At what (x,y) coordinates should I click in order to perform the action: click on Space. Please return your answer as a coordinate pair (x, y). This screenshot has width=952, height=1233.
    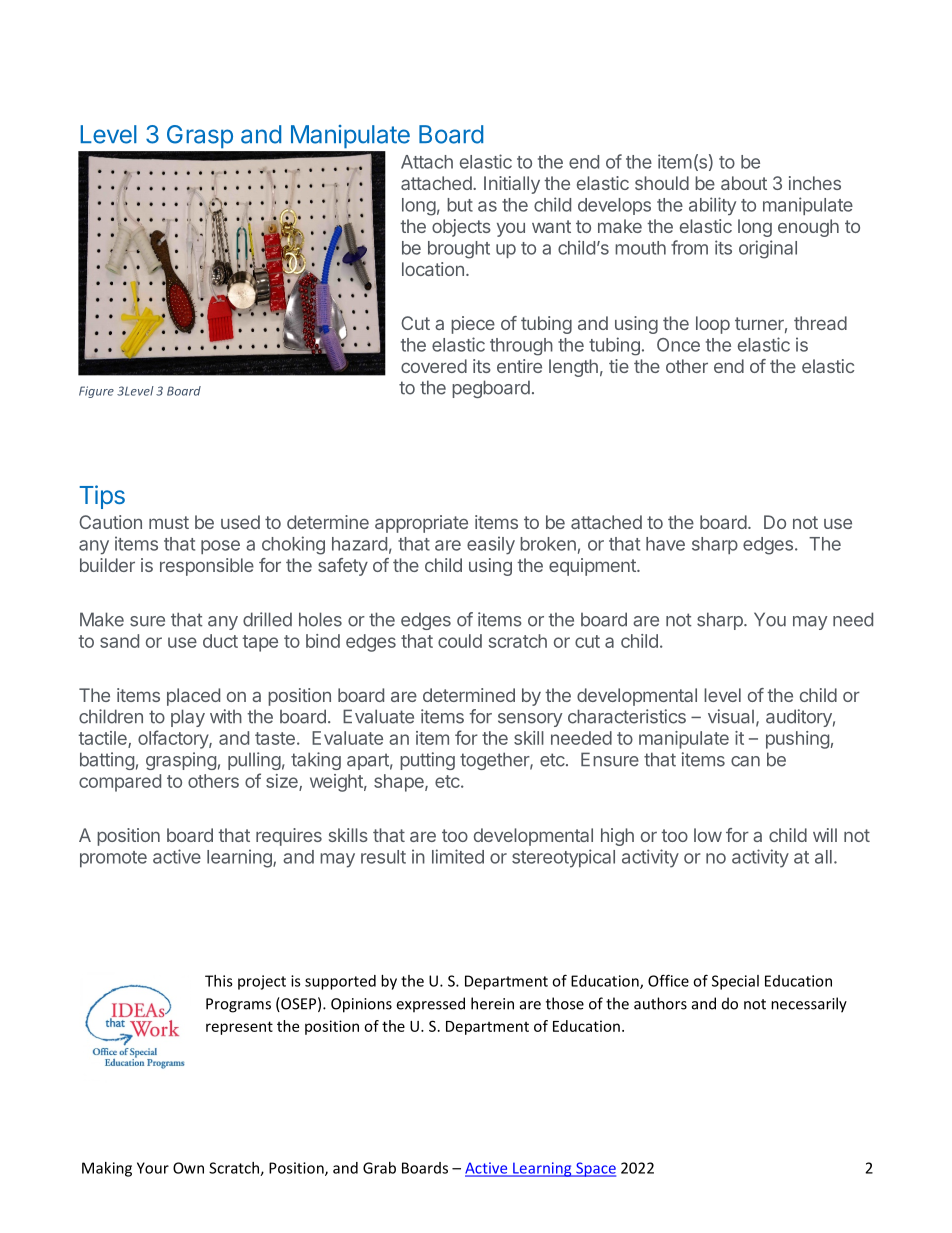
    Looking at the image, I should click on (595, 1169).
